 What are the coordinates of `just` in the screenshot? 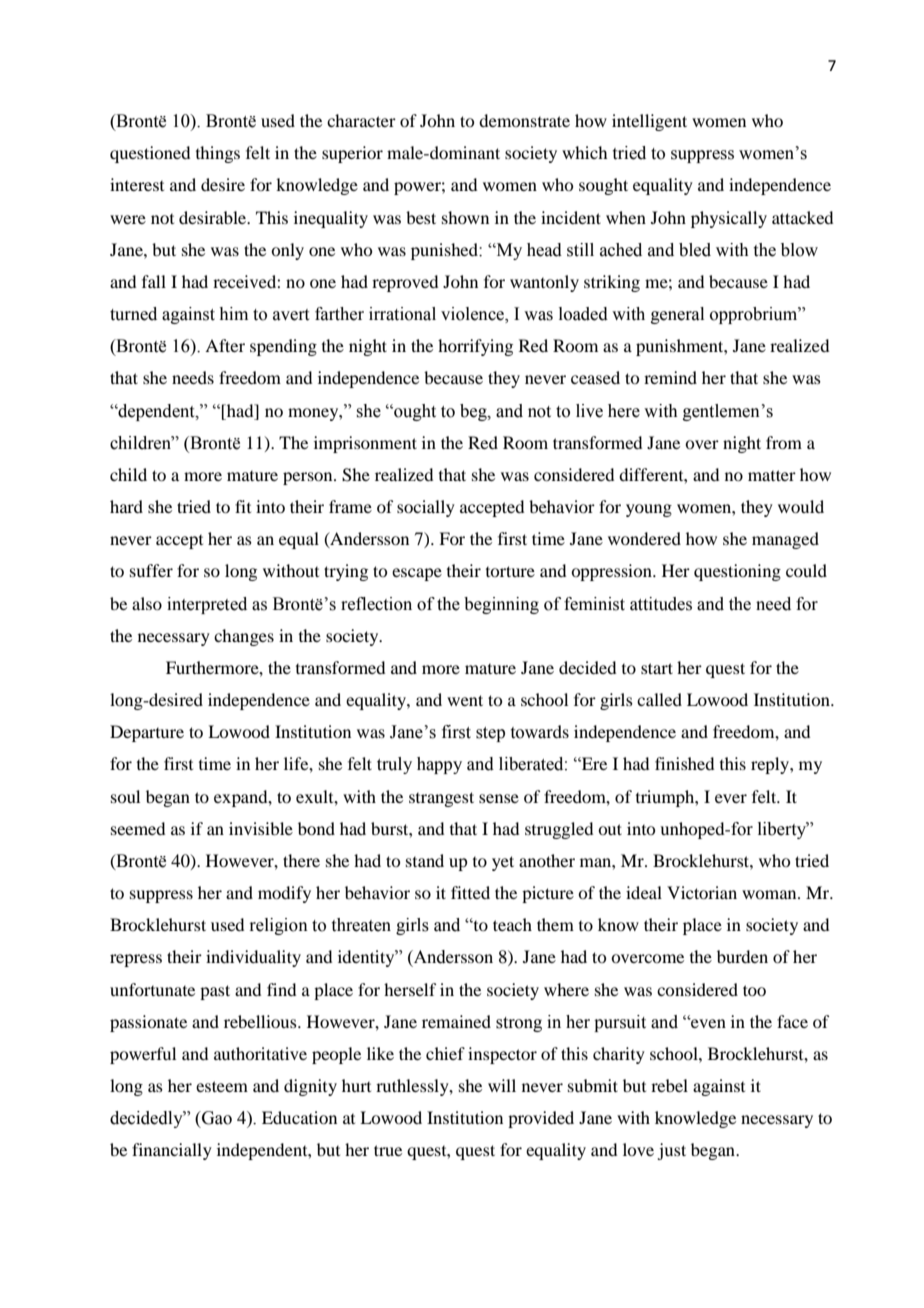 It's located at (671, 1151).
